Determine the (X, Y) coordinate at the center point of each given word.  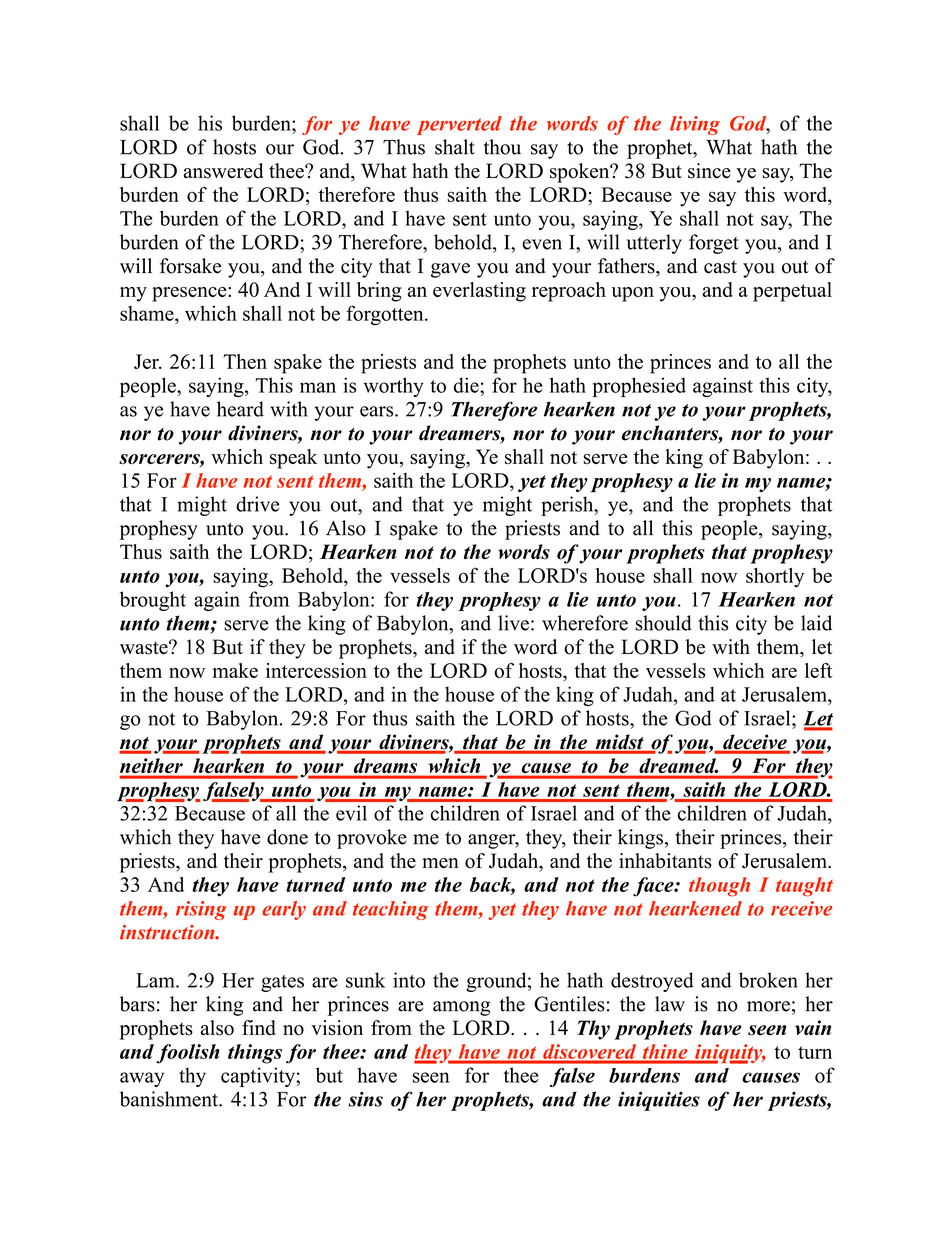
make (235, 670)
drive (257, 504)
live (513, 623)
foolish (188, 1054)
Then (245, 361)
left (818, 670)
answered (223, 171)
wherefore (585, 623)
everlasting (479, 292)
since (709, 171)
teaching (391, 910)
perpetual (792, 292)
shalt (455, 147)
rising (201, 910)
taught (804, 887)
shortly (775, 578)
